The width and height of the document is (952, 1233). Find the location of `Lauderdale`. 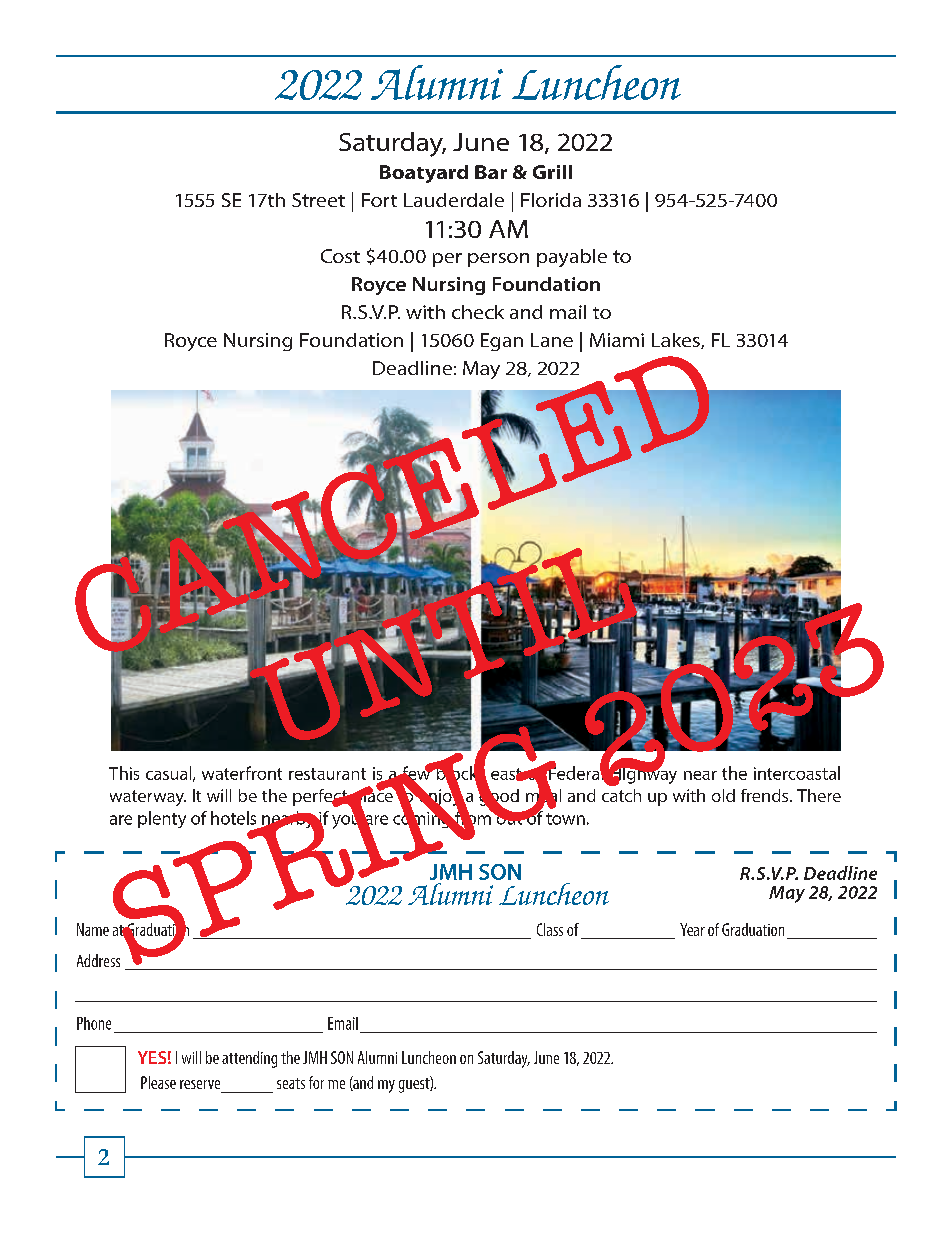

Lauderdale is located at coordinates (454, 200).
